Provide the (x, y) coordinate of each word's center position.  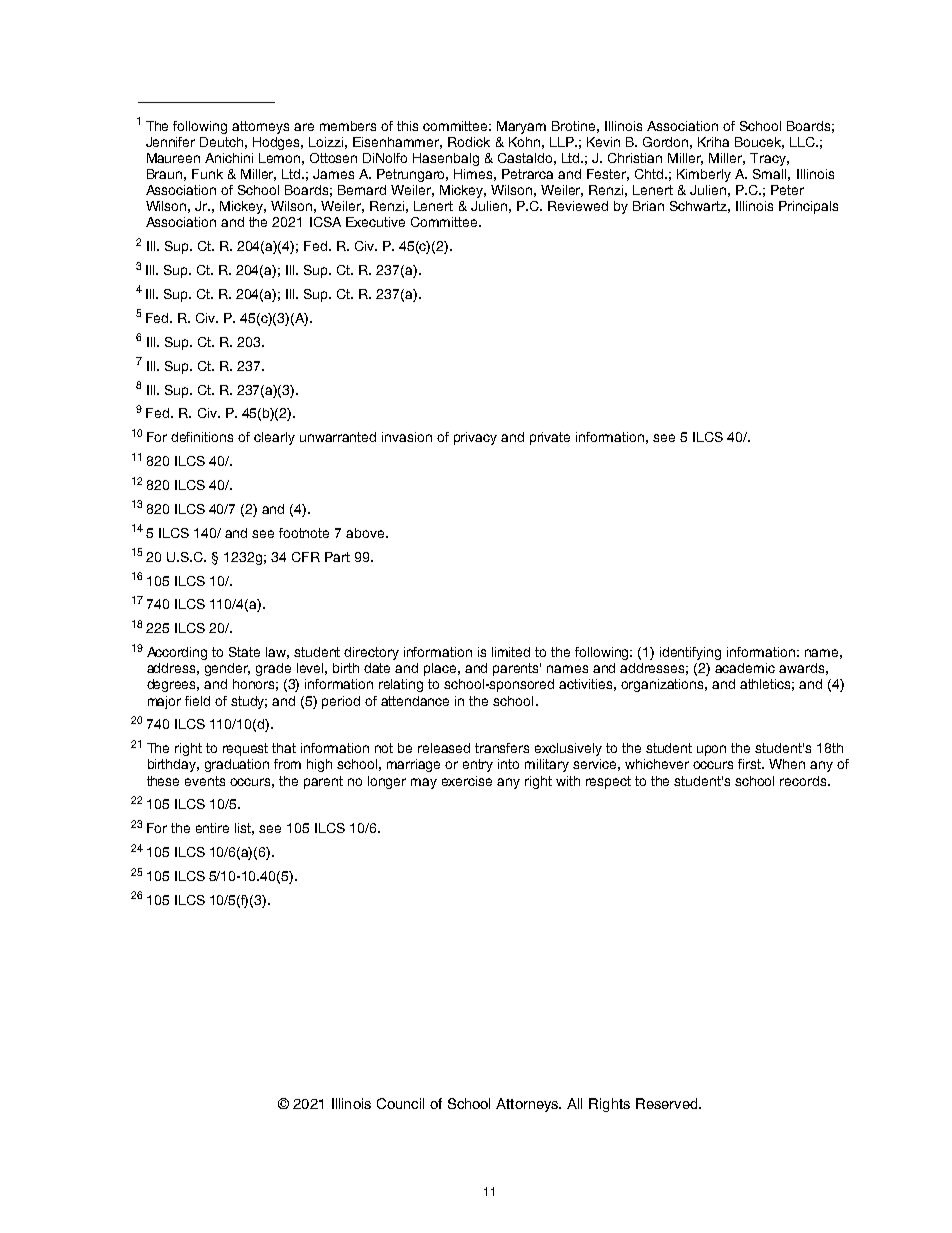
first (751, 764)
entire (212, 828)
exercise (467, 781)
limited (511, 652)
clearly (274, 438)
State (244, 652)
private (550, 438)
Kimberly (704, 175)
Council (400, 1103)
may (424, 783)
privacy (475, 438)
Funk (207, 174)
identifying (690, 653)
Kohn (524, 142)
